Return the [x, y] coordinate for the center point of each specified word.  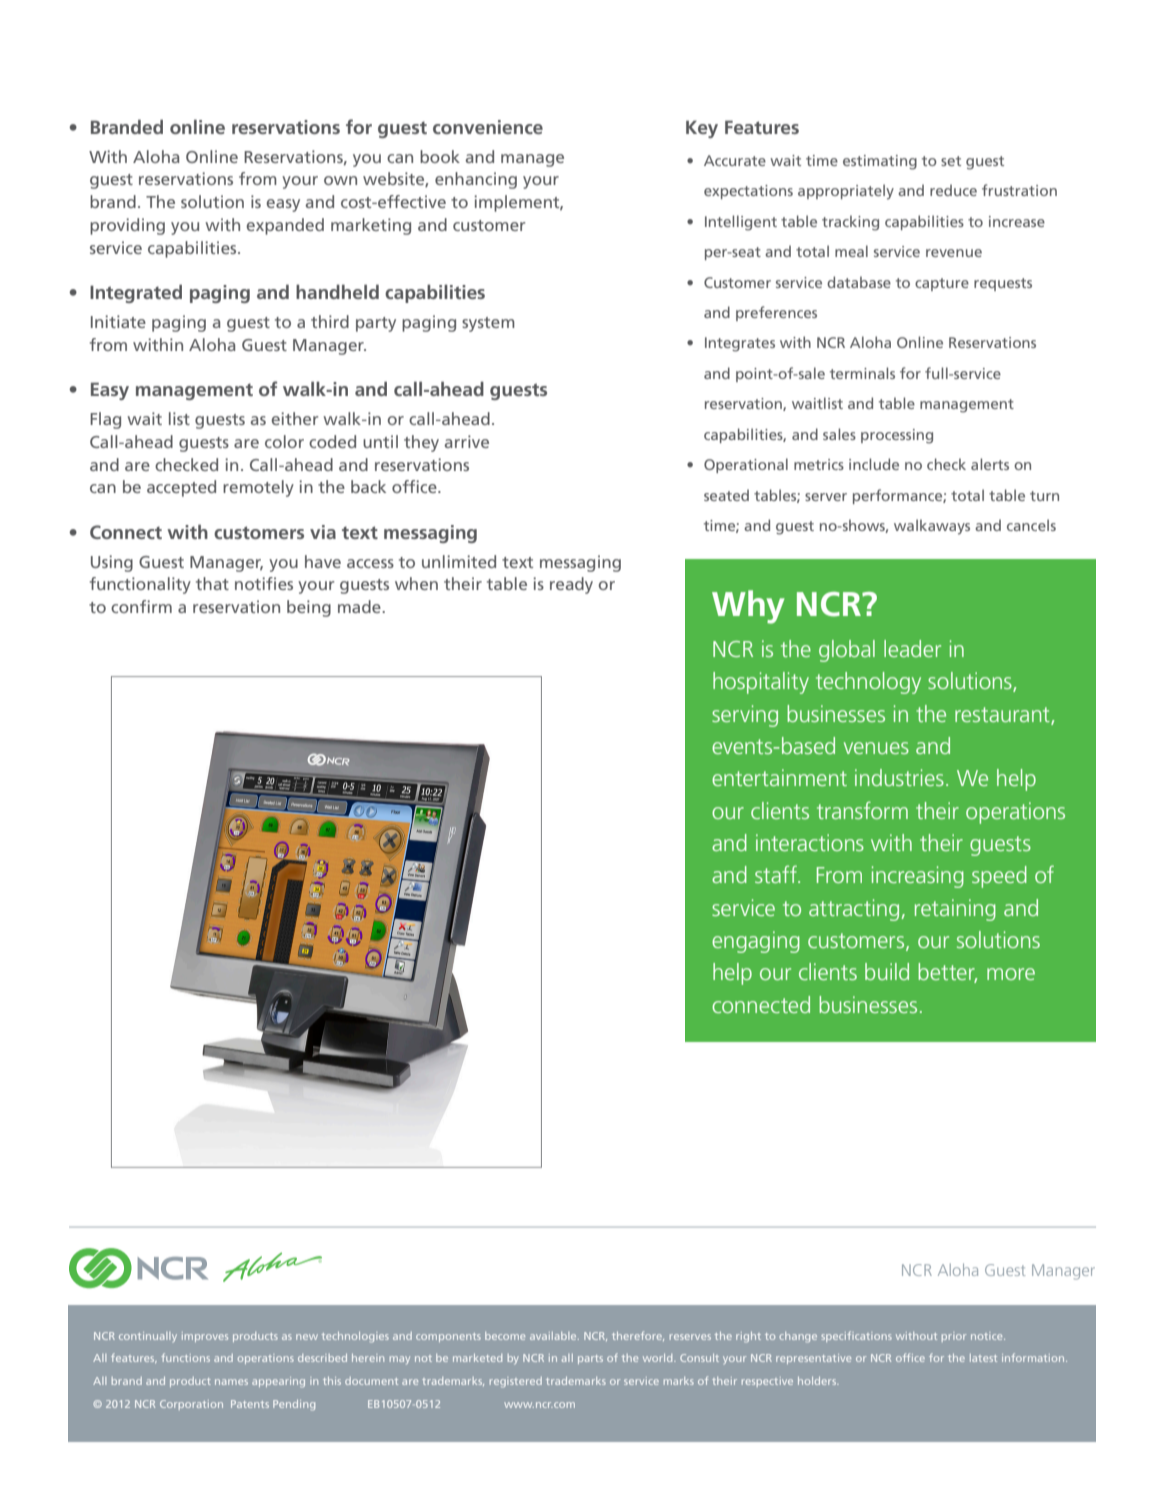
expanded [285, 226]
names [231, 1382]
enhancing [476, 180]
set [951, 161]
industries [899, 777]
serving [745, 716]
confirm [141, 606]
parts [590, 1359]
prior [954, 1337]
